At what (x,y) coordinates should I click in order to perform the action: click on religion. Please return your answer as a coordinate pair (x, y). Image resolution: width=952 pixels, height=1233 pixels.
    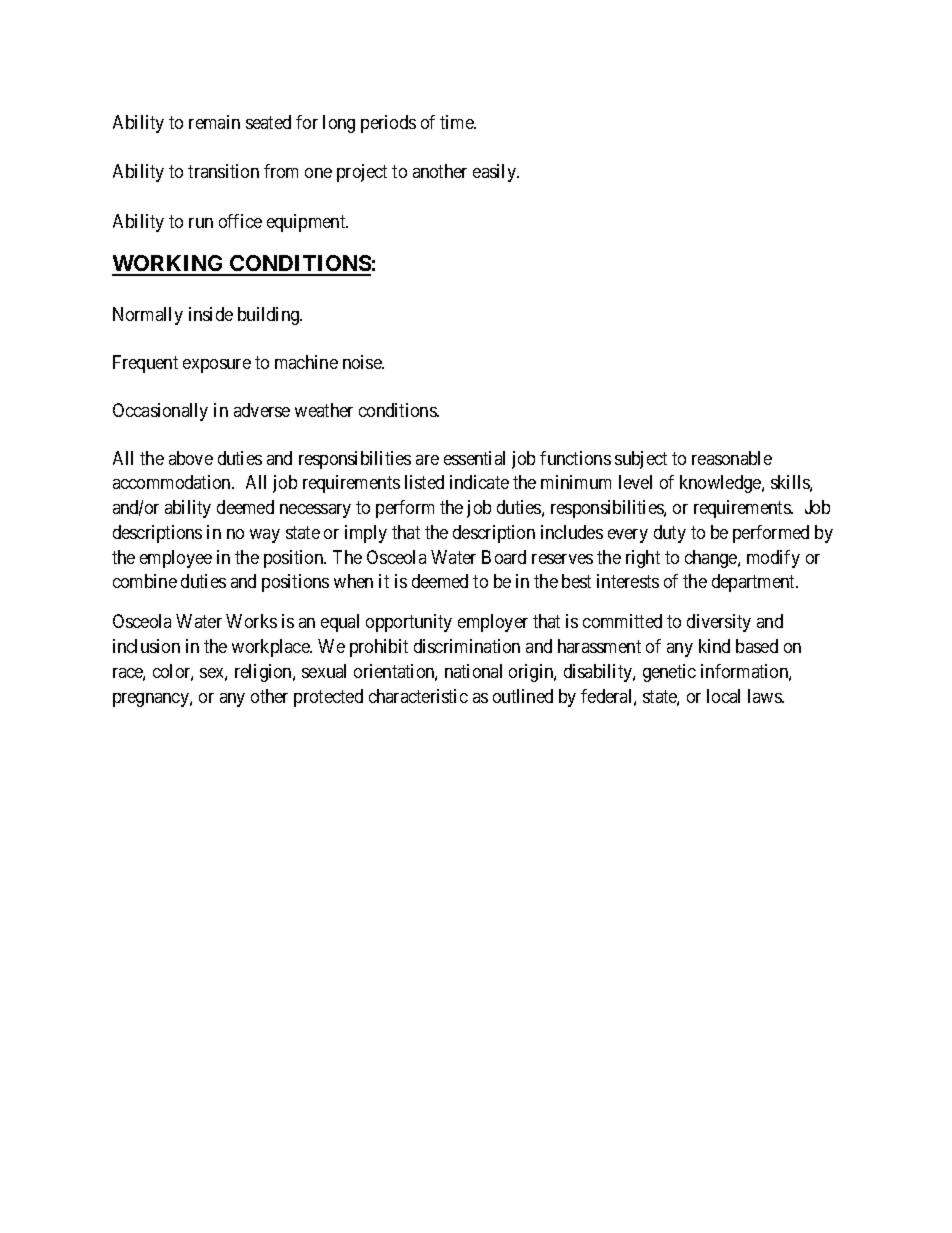
    Looking at the image, I should click on (264, 673).
